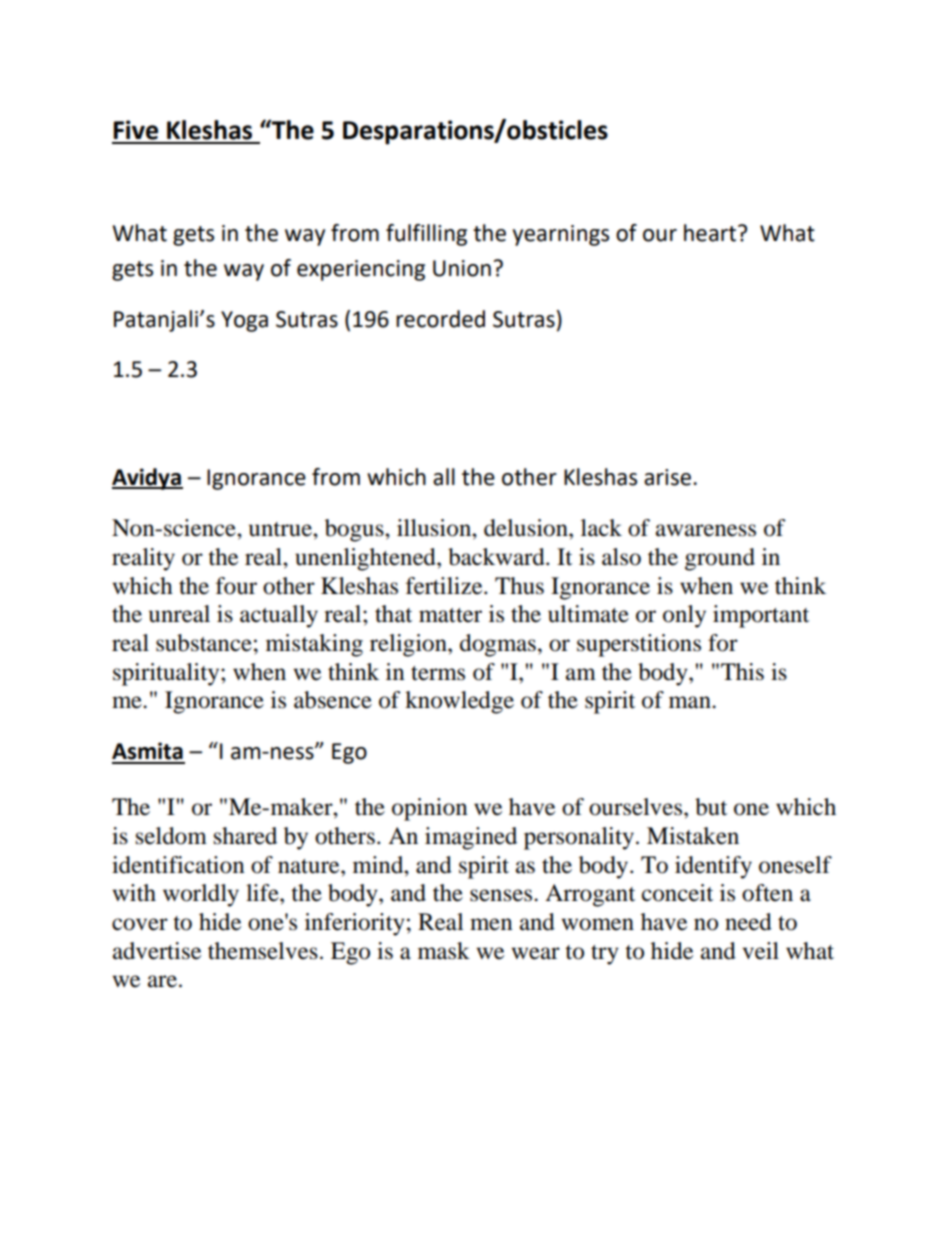 This image has width=952, height=1233. I want to click on untrue, so click(281, 529).
